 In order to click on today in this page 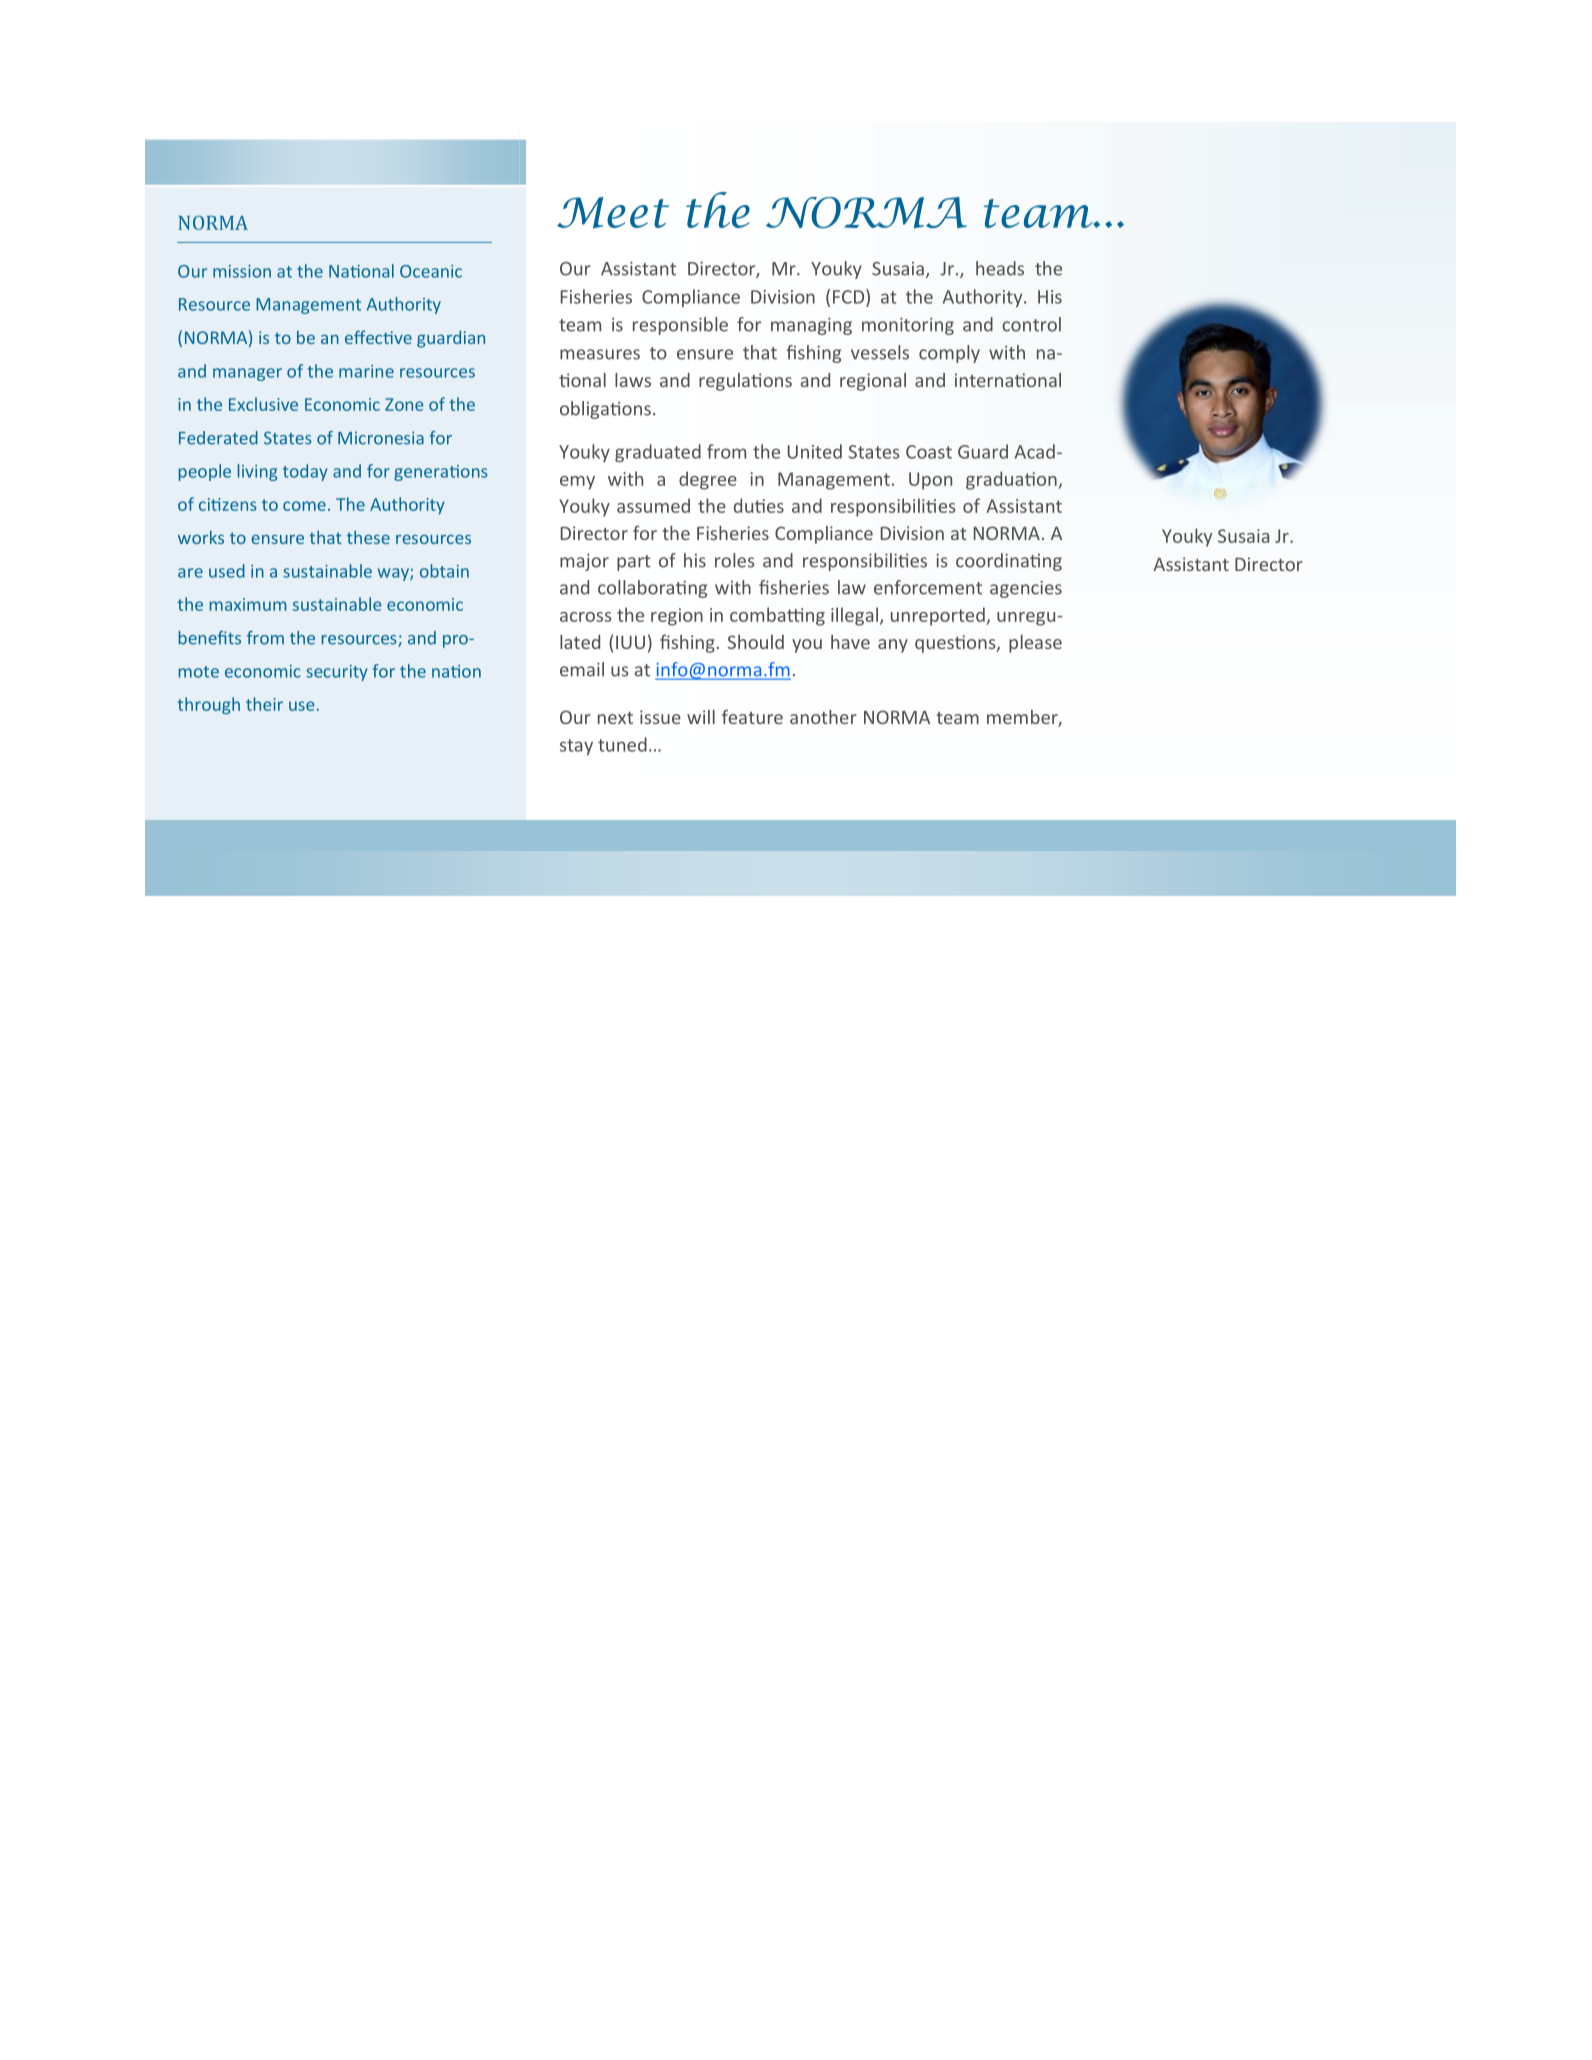, I will do `click(305, 472)`.
